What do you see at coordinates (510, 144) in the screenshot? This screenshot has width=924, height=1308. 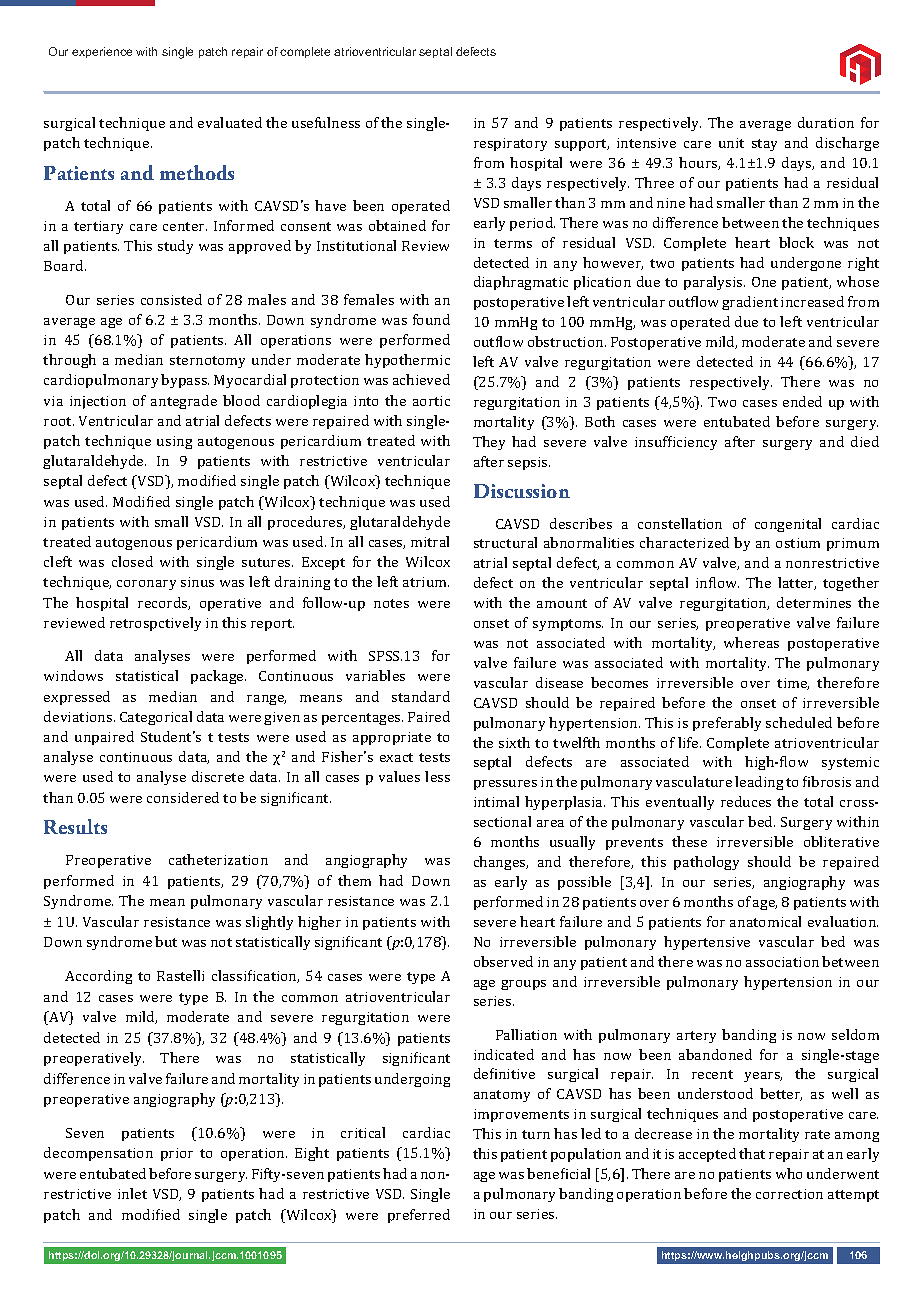 I see `respiratory` at bounding box center [510, 144].
